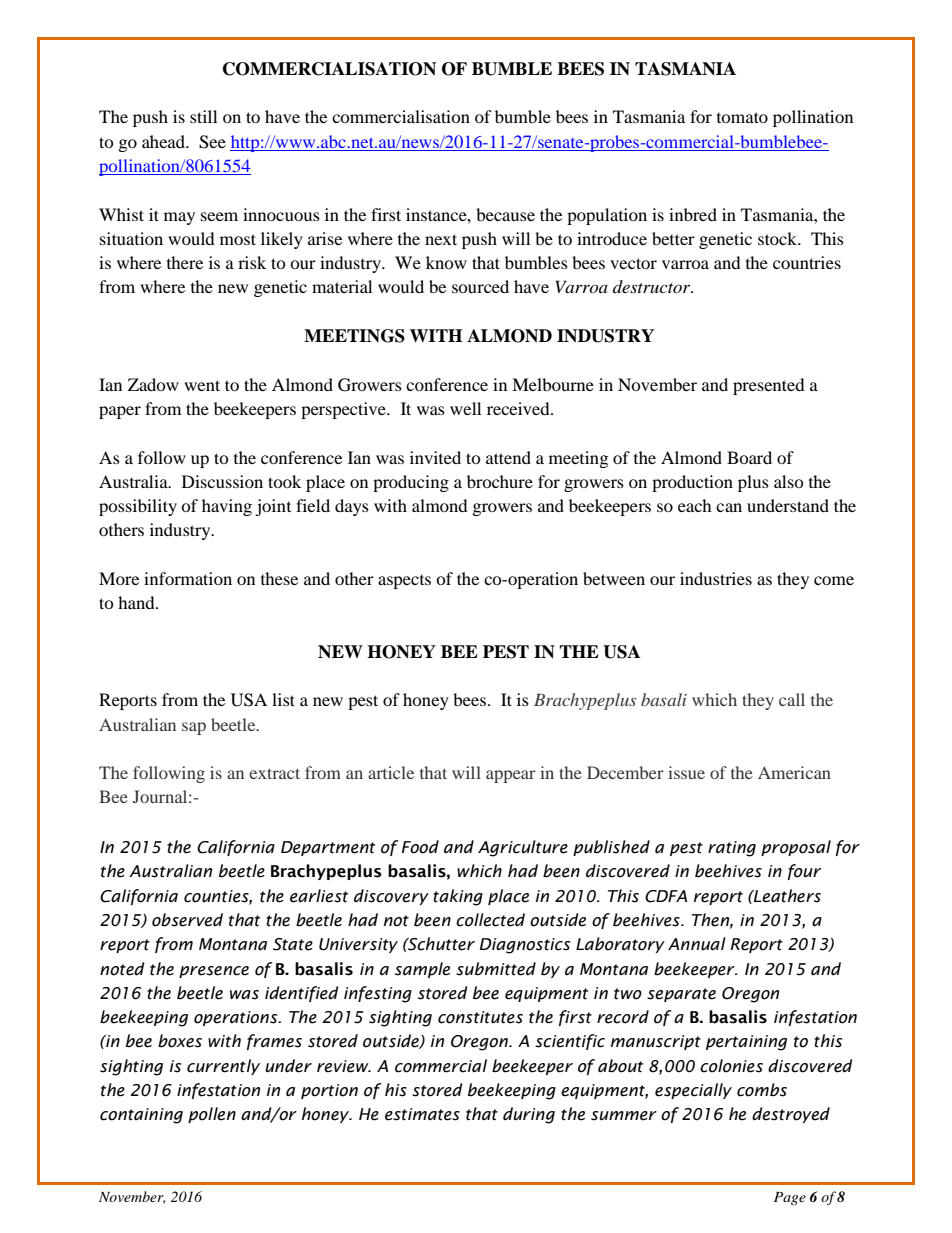  What do you see at coordinates (505, 214) in the screenshot?
I see `because` at bounding box center [505, 214].
